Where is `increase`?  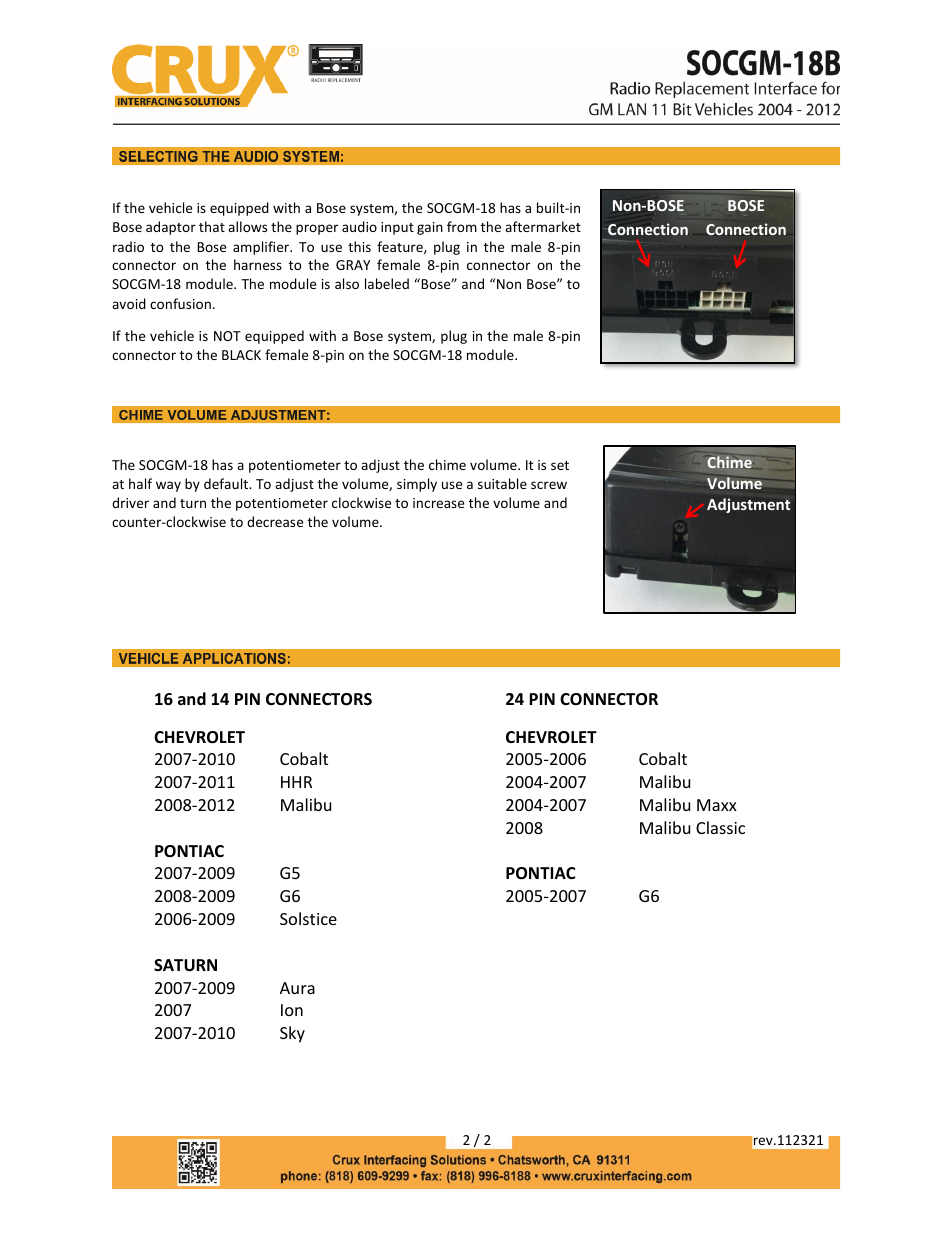 increase is located at coordinates (438, 503).
